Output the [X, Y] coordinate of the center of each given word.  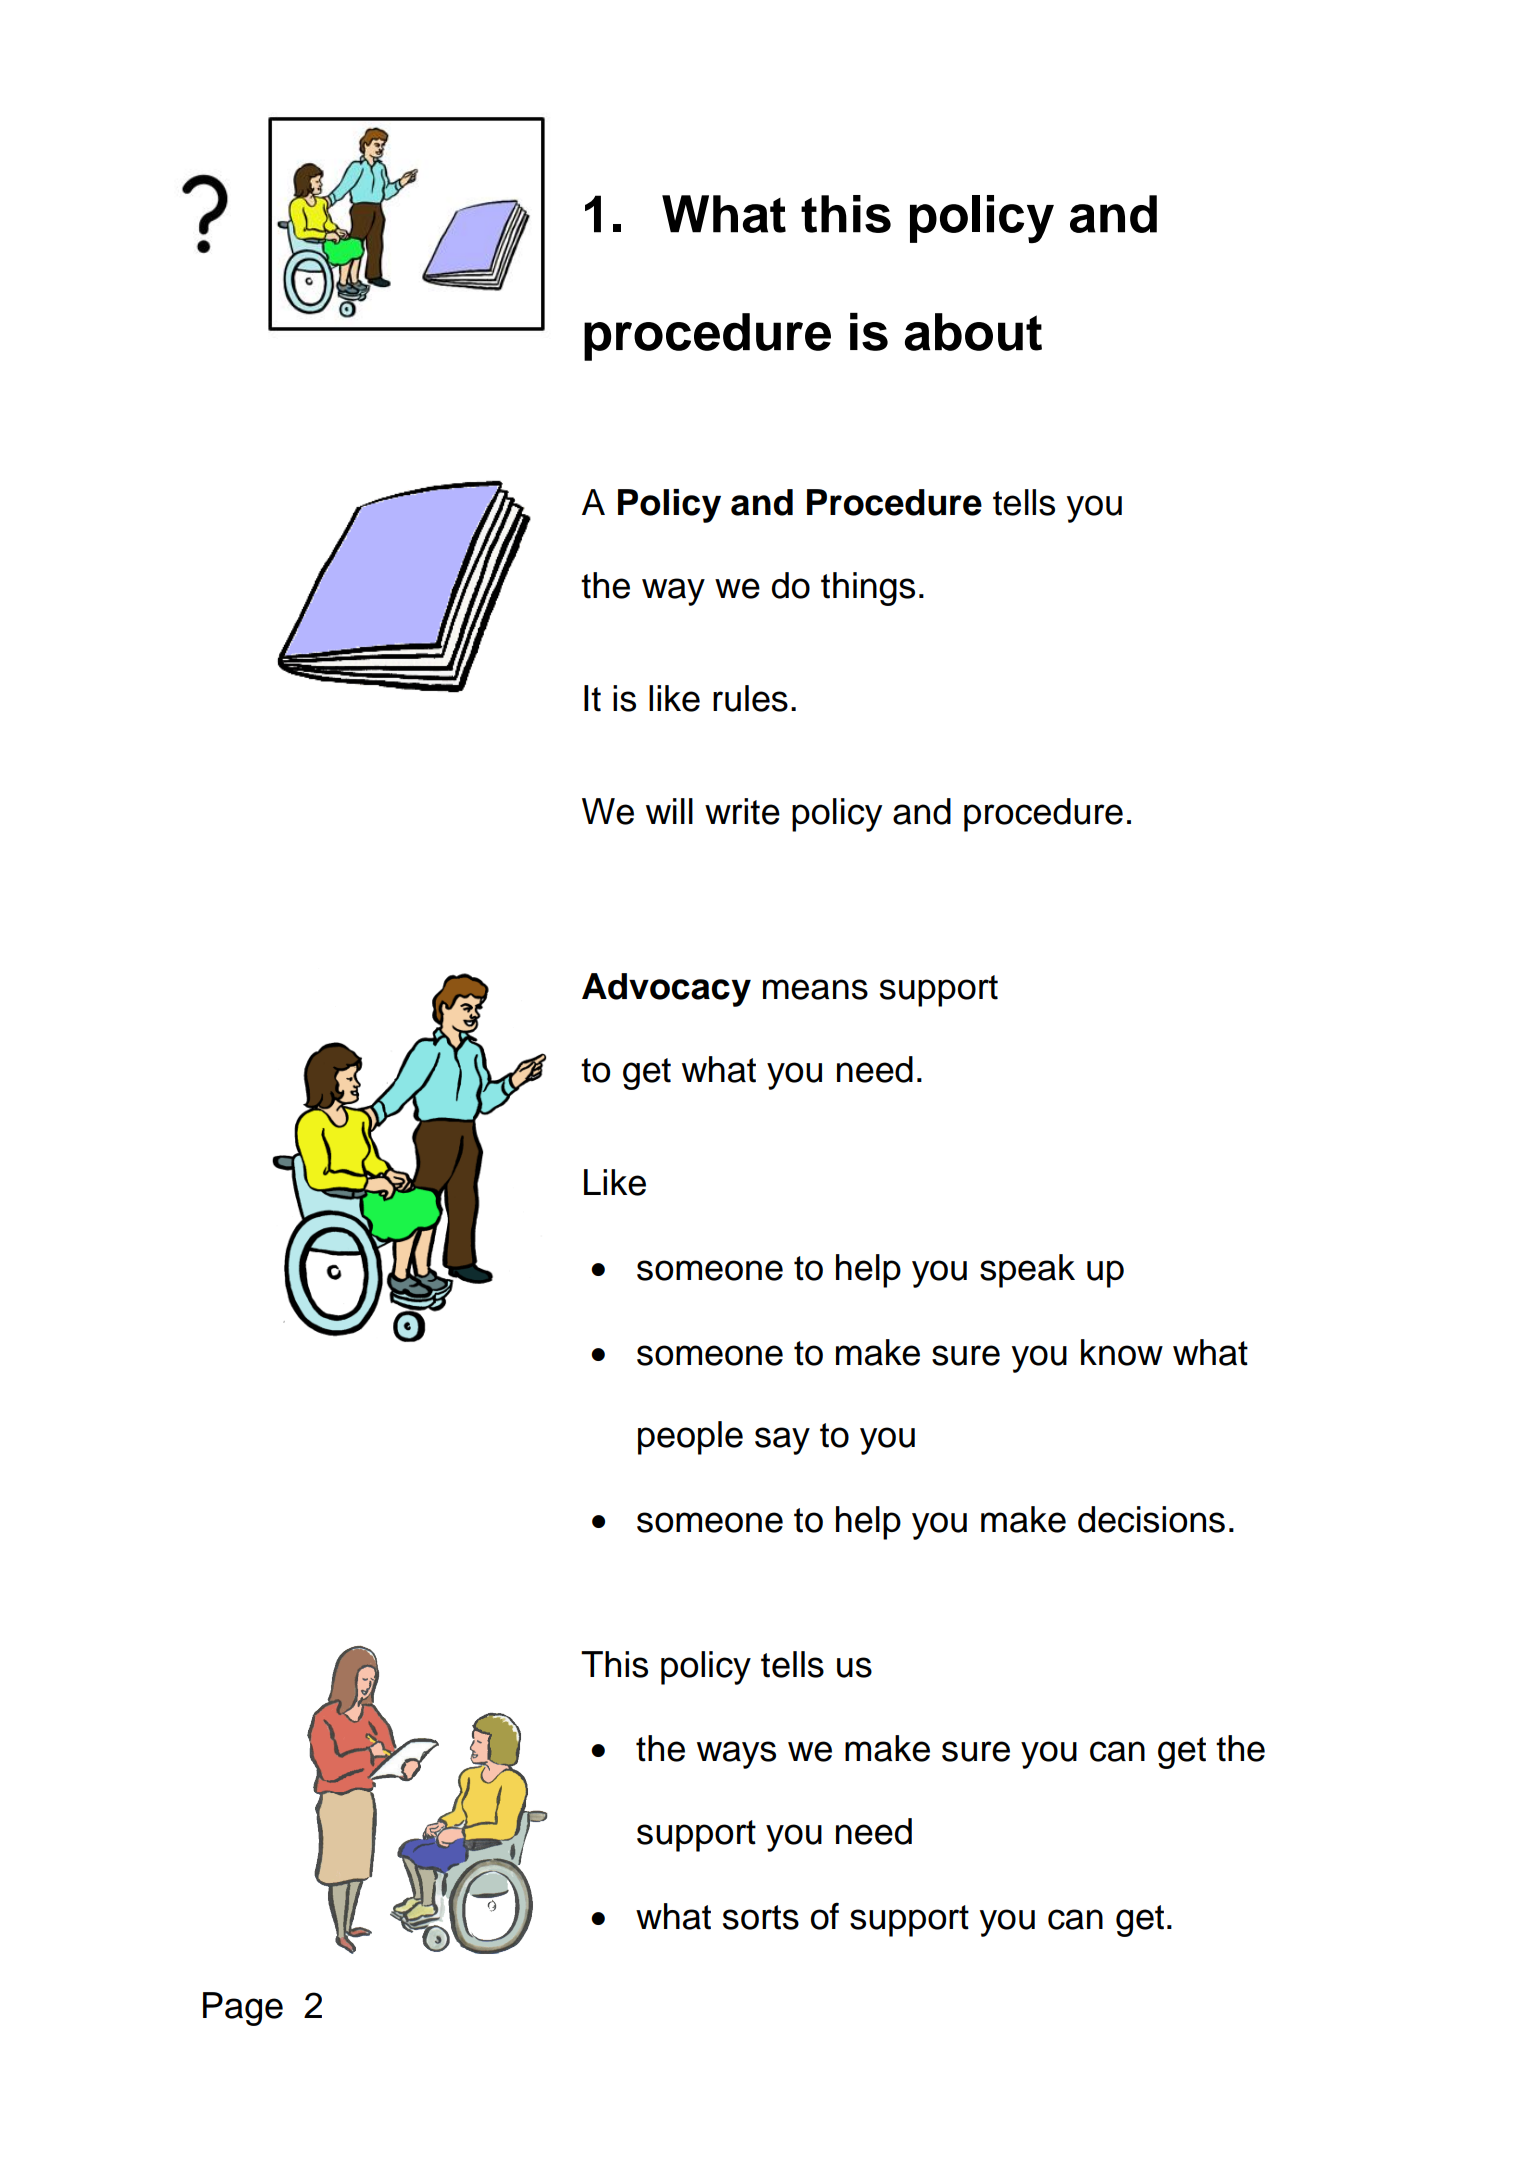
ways [736, 1755]
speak [1027, 1271]
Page [243, 2009]
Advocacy [666, 990]
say [782, 1441]
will [669, 811]
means [815, 989]
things [868, 589]
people [690, 1438]
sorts [761, 1917]
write [742, 811]
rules [750, 698]
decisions [1151, 1519]
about [973, 332]
